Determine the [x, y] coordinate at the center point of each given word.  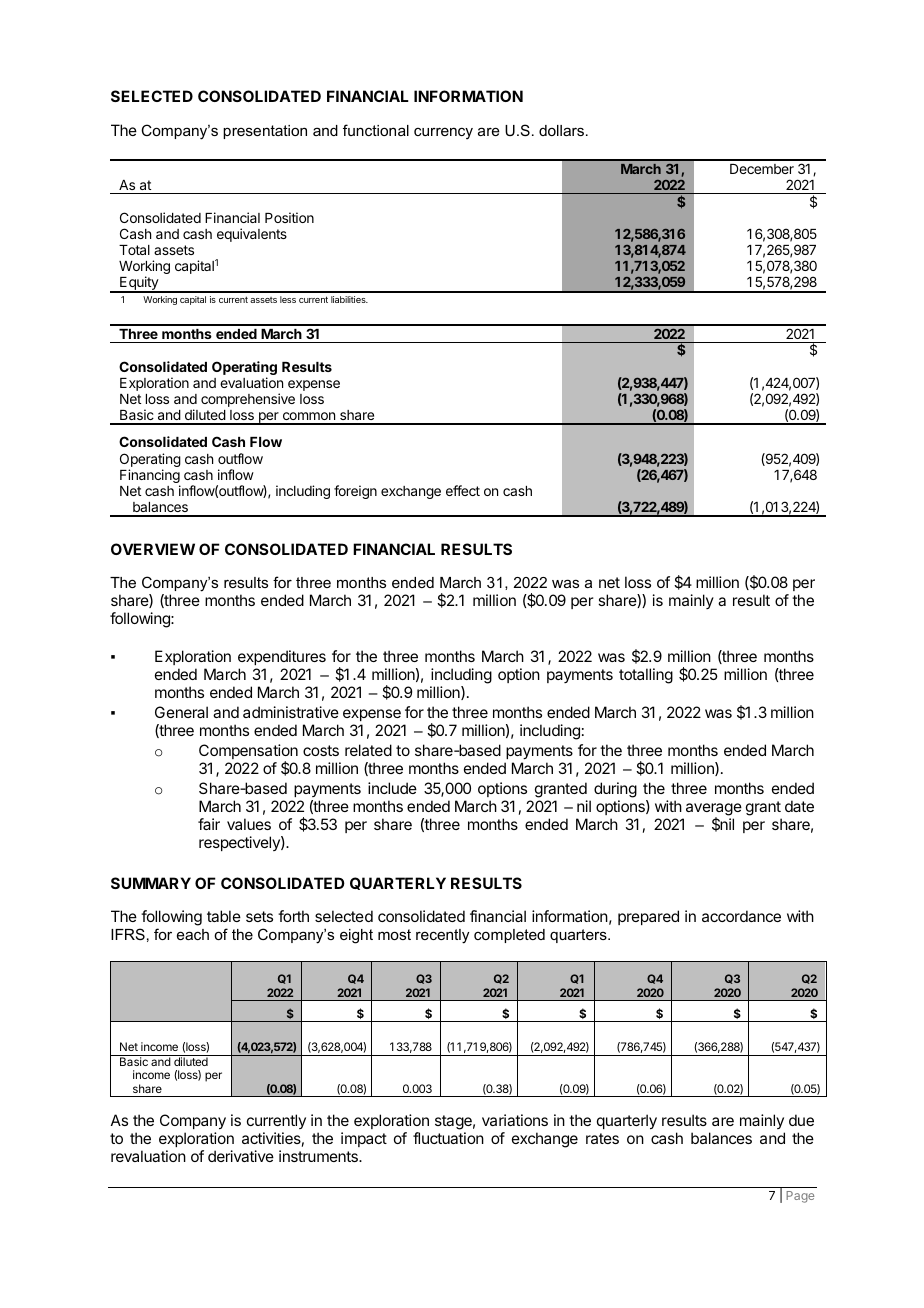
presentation [265, 132]
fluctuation [448, 1138]
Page [800, 1197]
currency [443, 133]
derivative [241, 1156]
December [762, 169]
